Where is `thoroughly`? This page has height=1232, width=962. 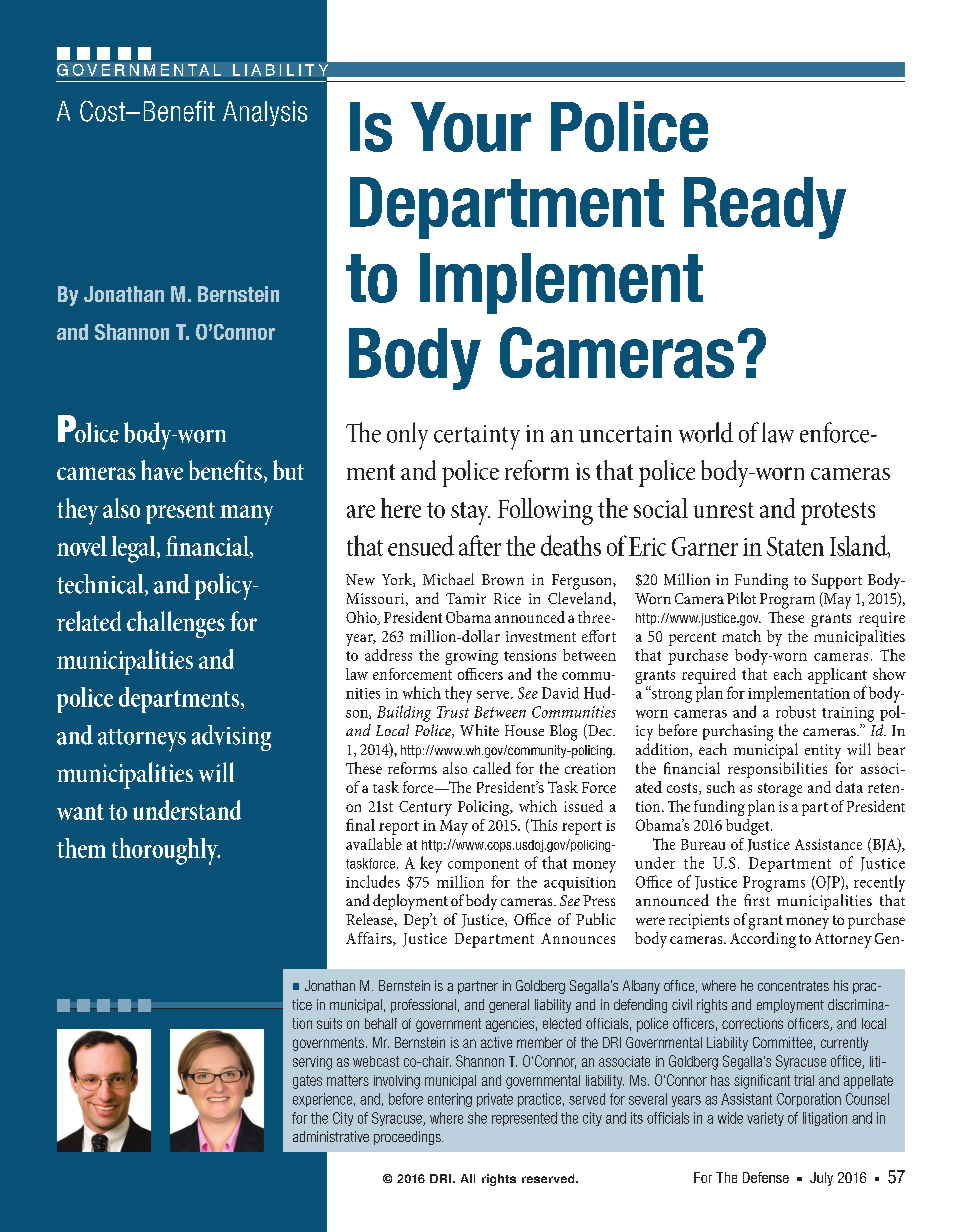
thoroughly is located at coordinates (166, 851).
